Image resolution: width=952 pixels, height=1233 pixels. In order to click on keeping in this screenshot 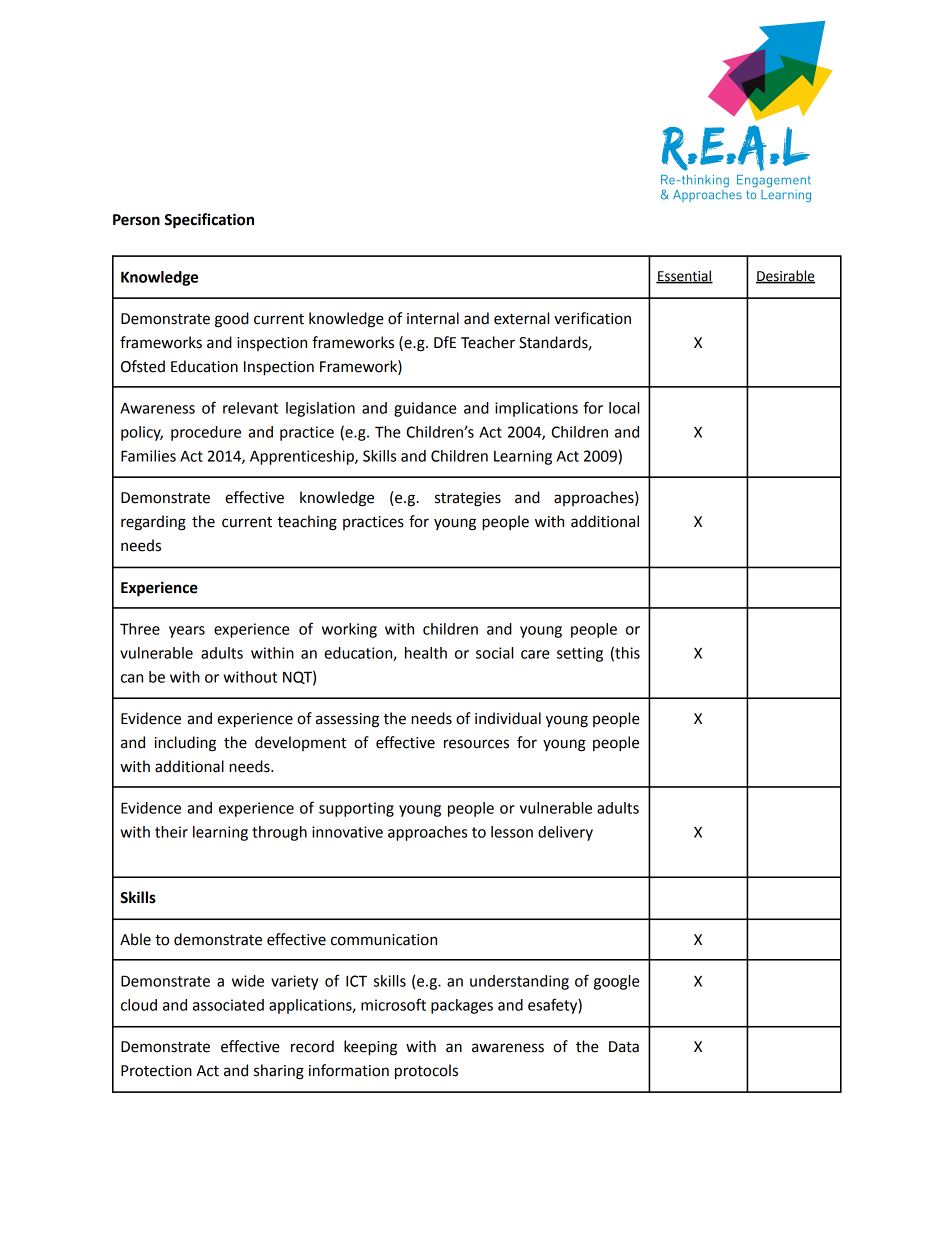, I will do `click(370, 1048)`.
